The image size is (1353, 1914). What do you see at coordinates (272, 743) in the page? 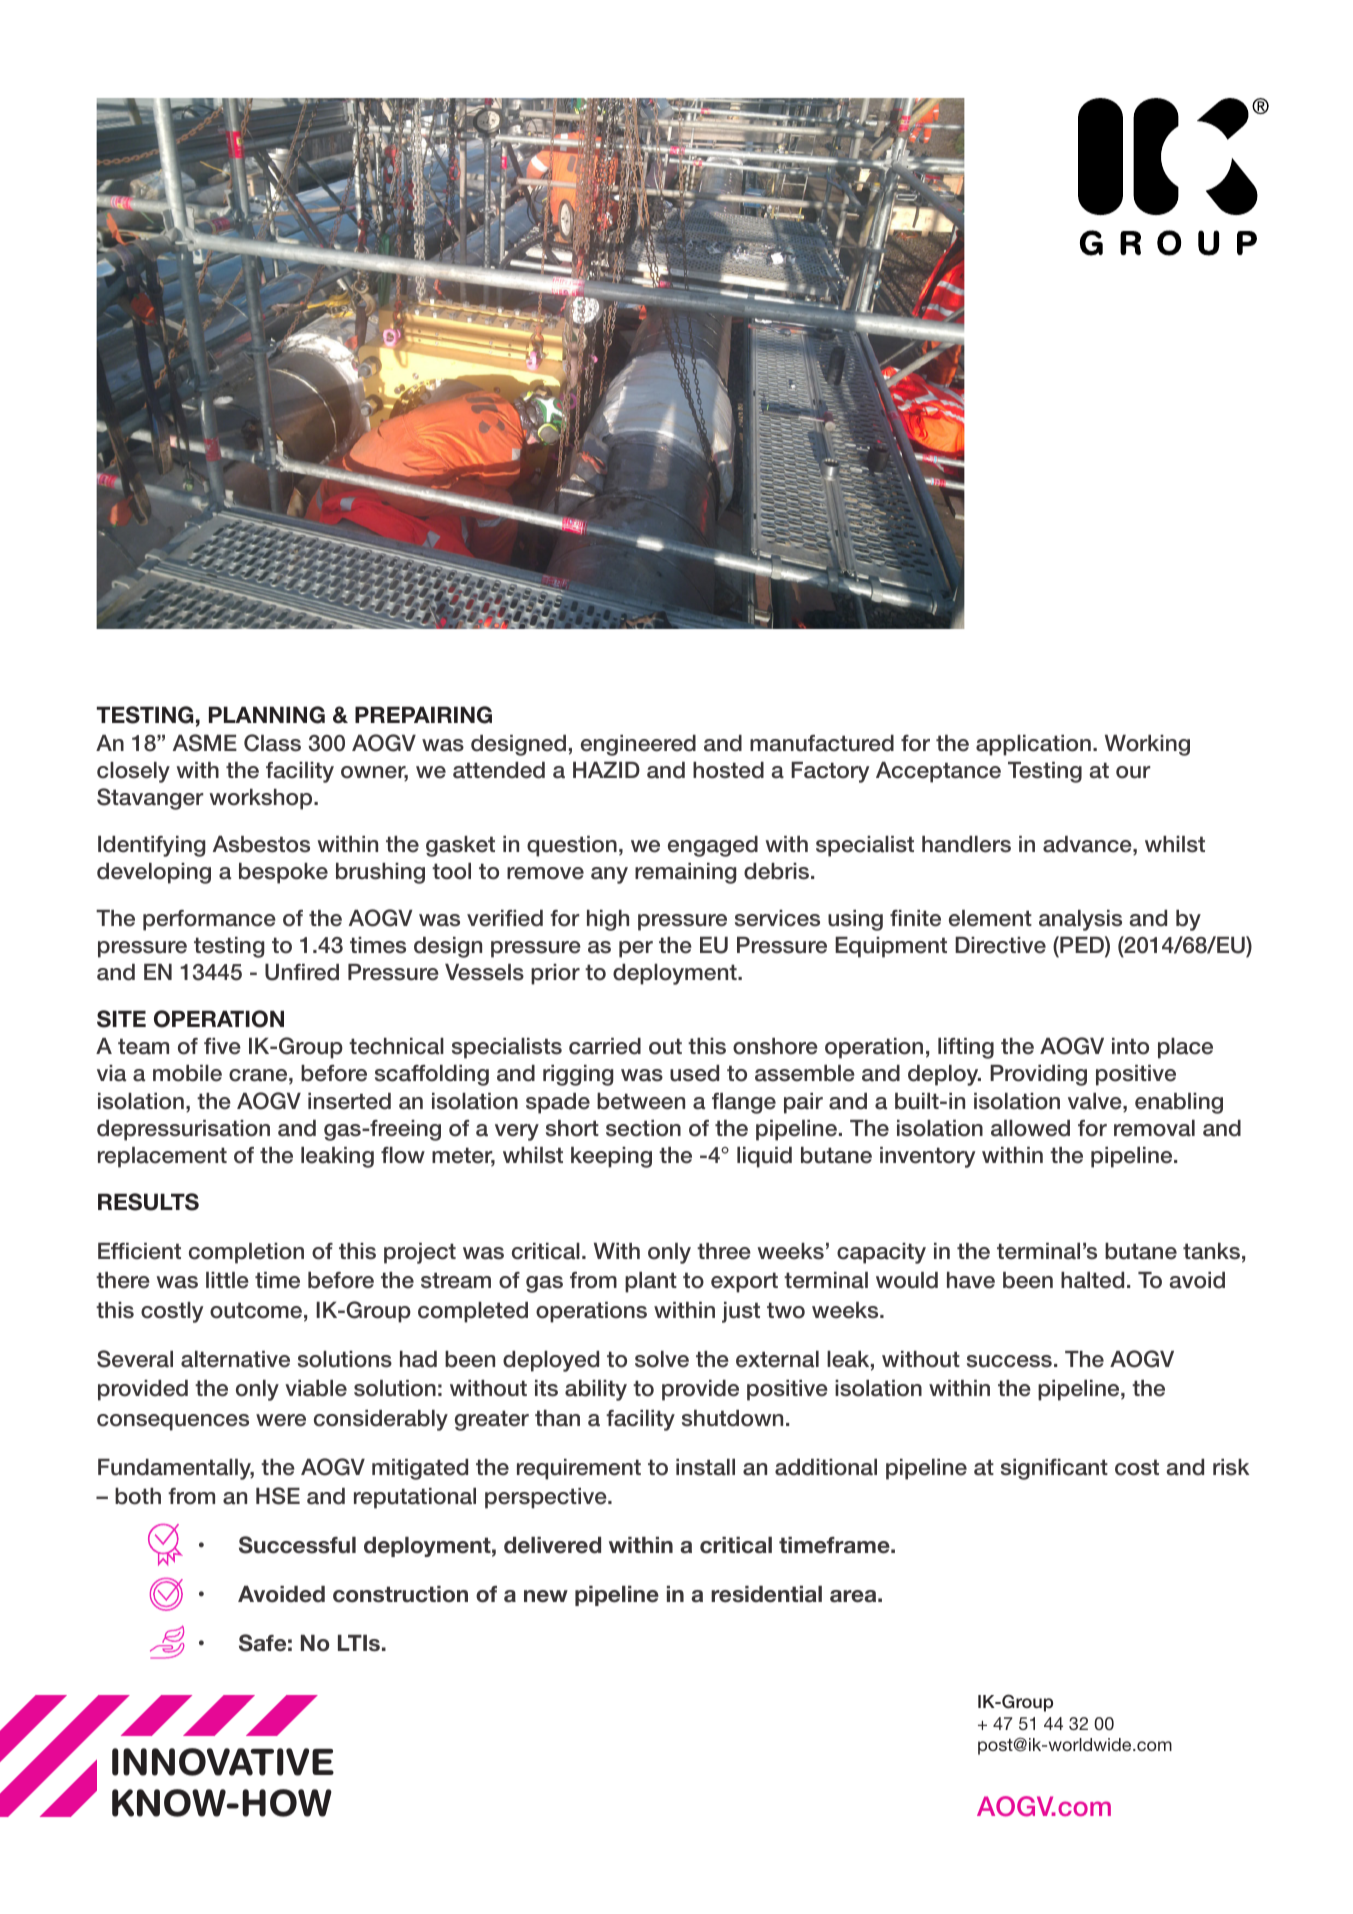
I see `Class` at bounding box center [272, 743].
